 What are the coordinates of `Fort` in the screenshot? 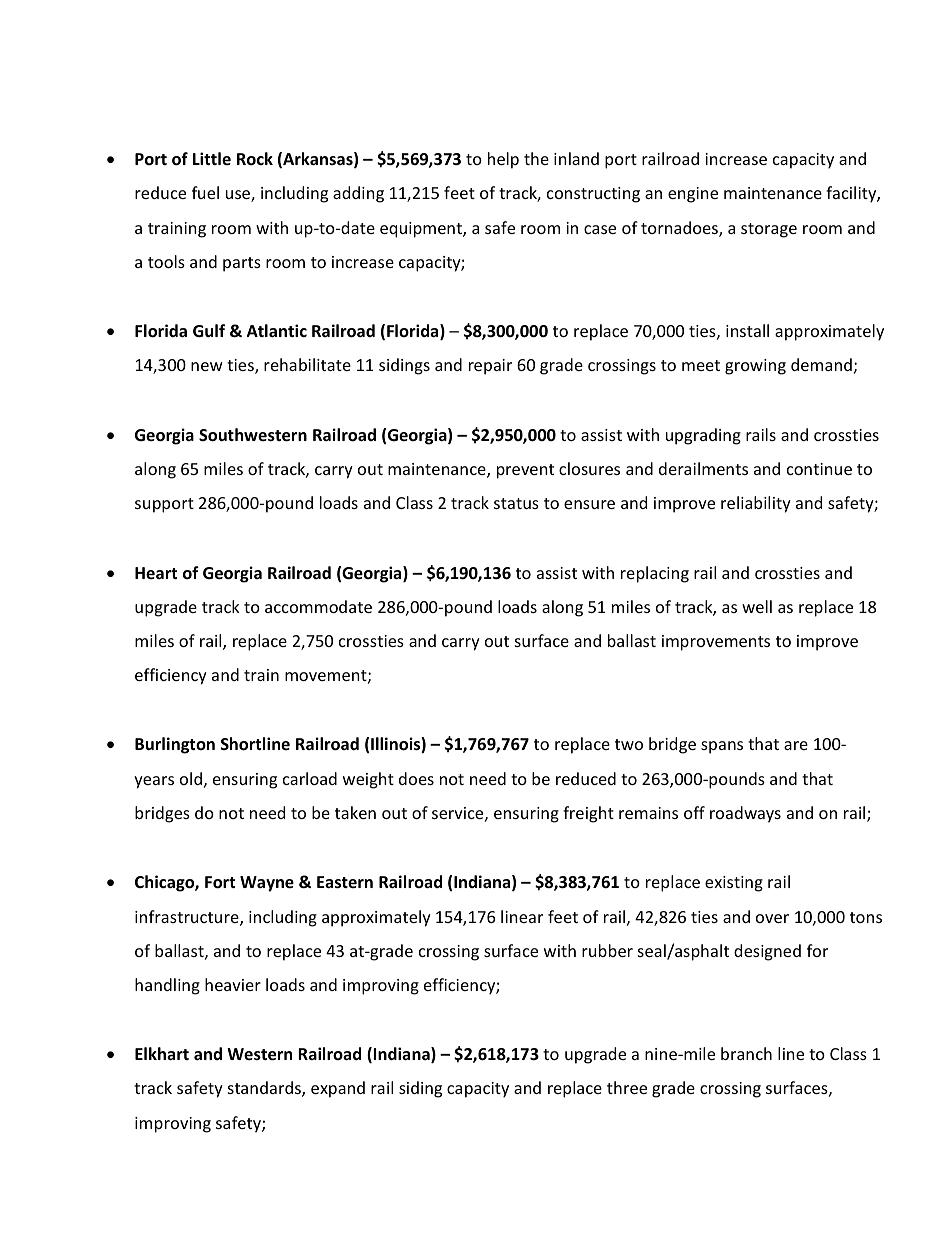 It's located at (220, 882).
